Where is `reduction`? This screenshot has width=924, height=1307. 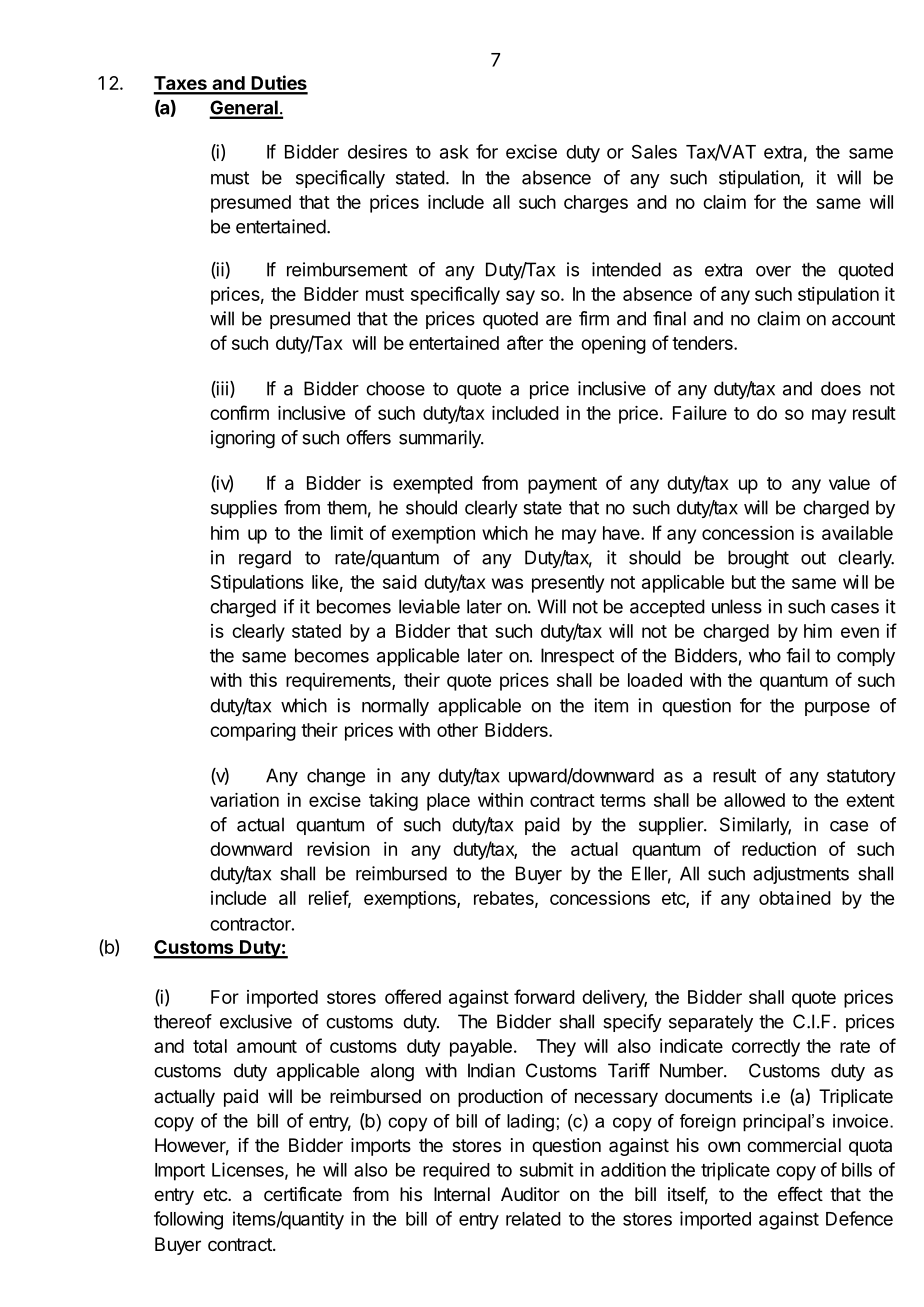 reduction is located at coordinates (779, 849).
